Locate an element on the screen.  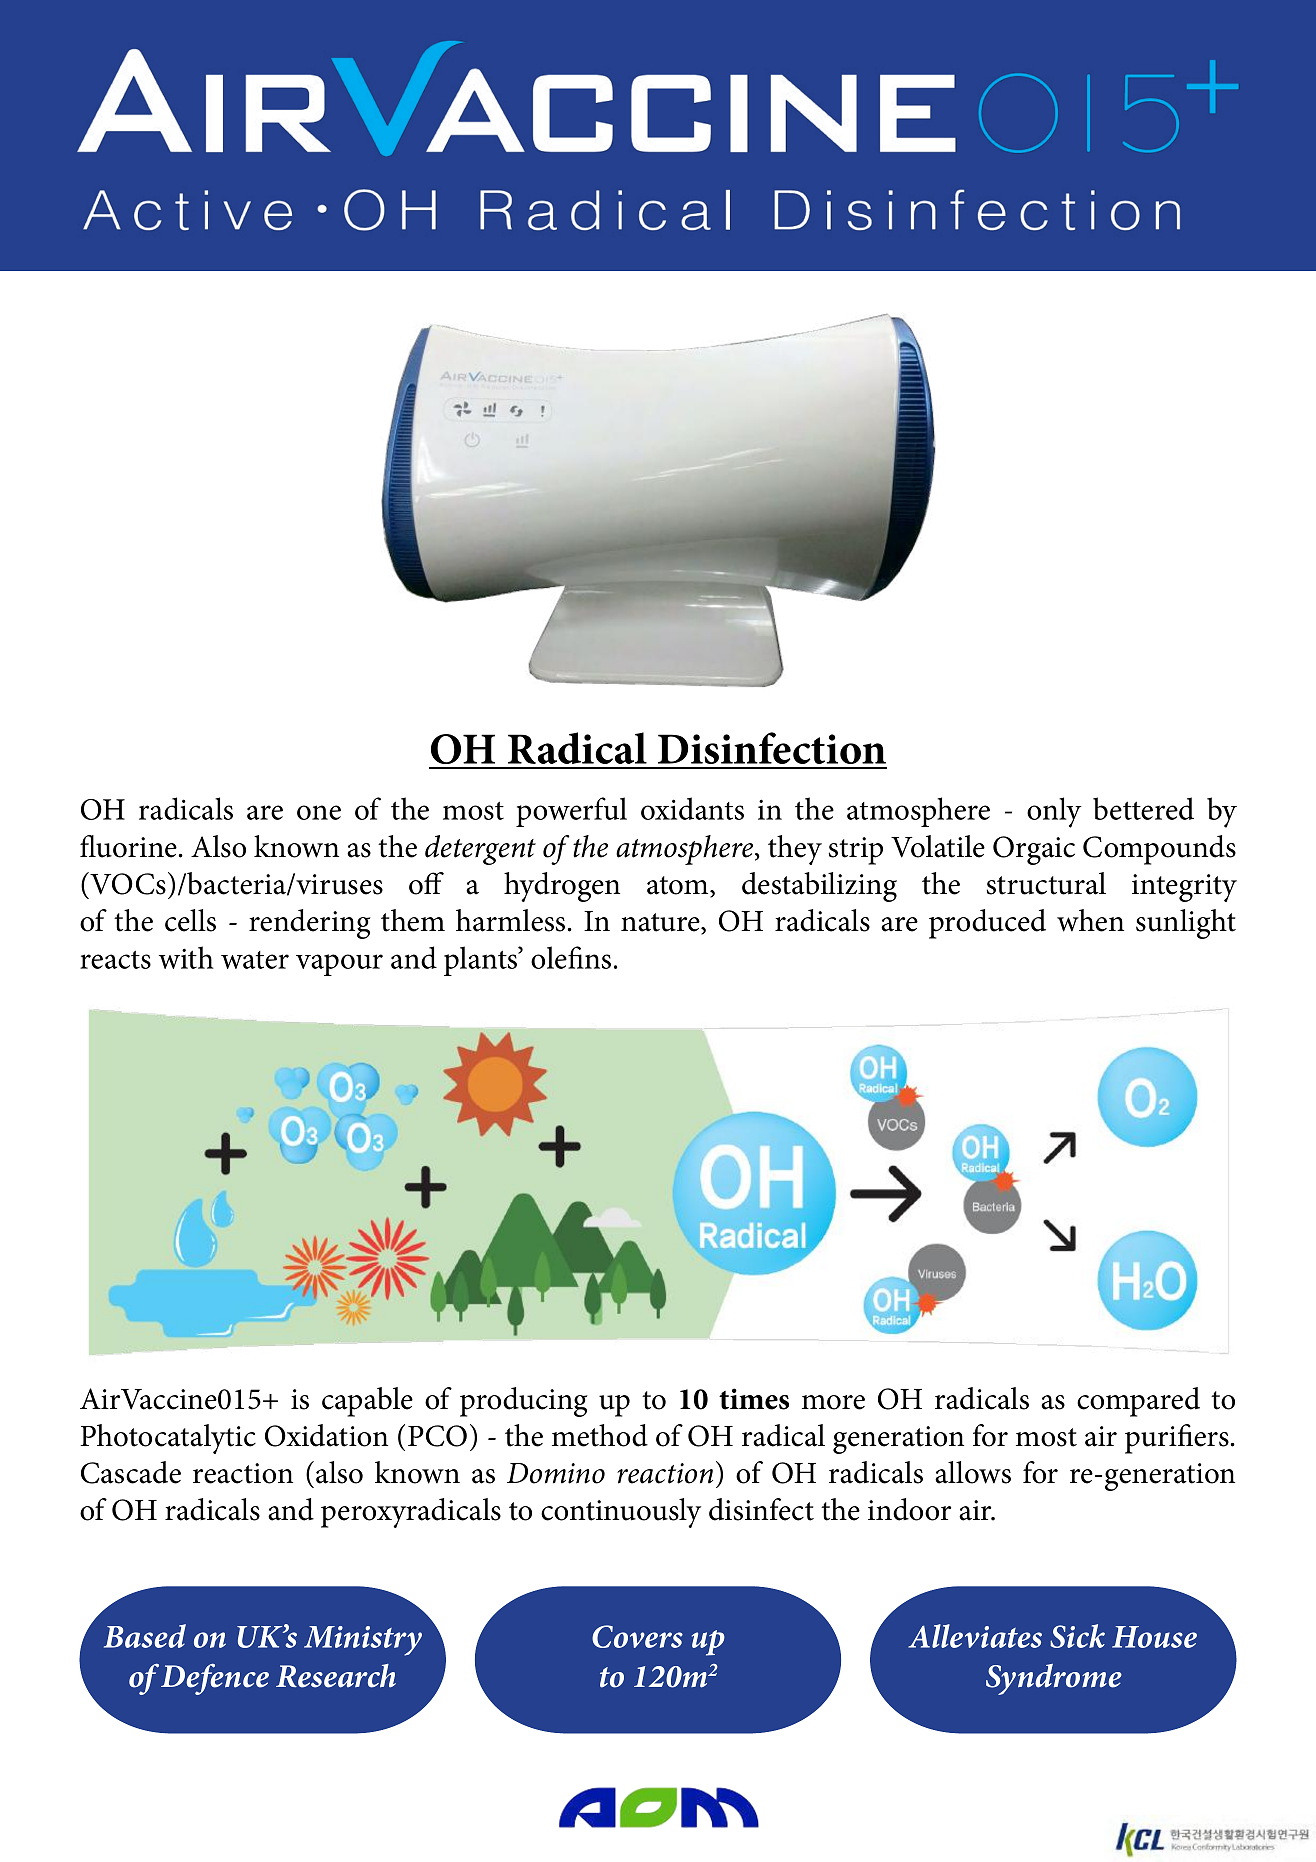
Sick is located at coordinates (1077, 1636).
